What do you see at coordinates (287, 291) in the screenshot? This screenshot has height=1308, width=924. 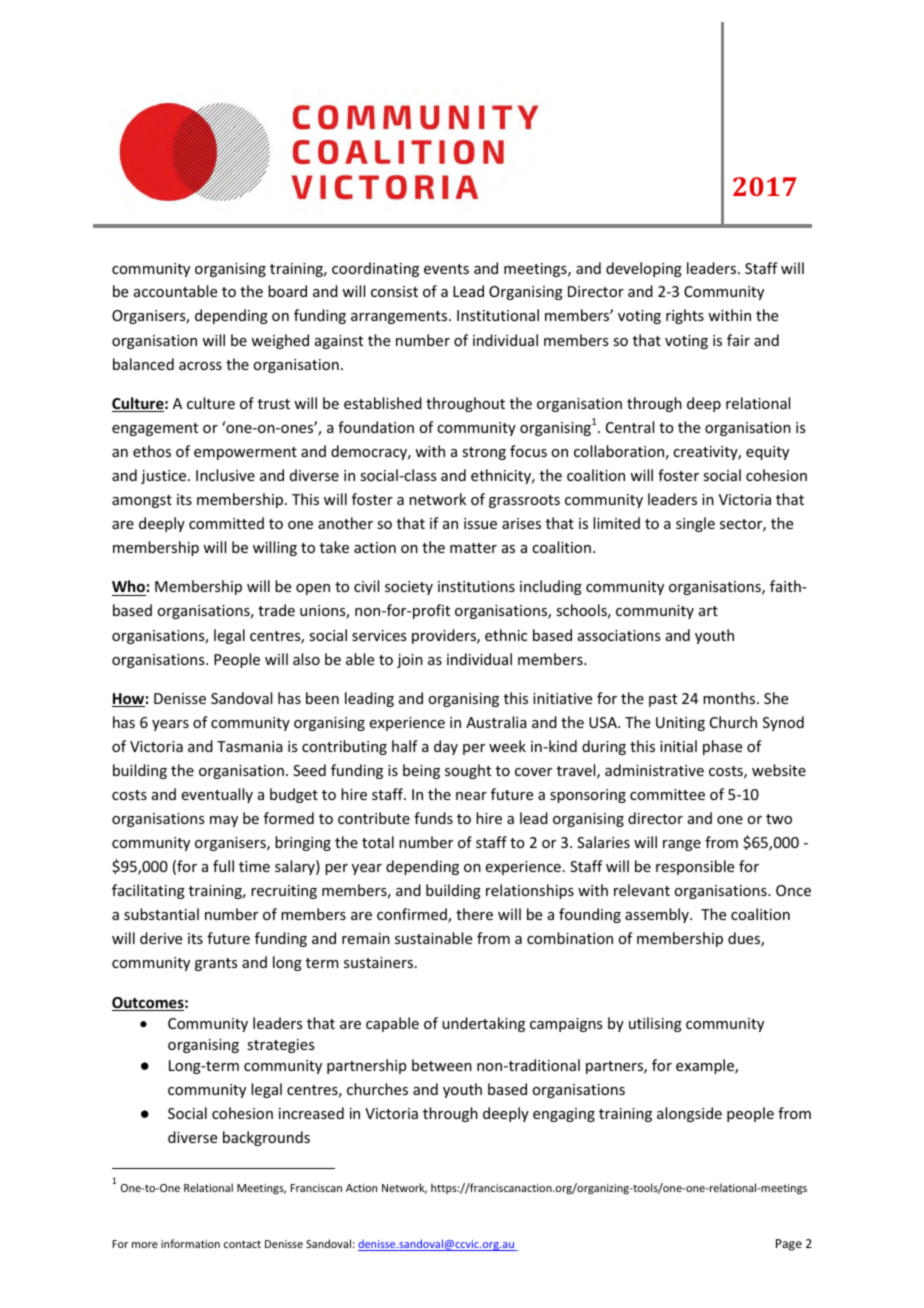 I see `board` at bounding box center [287, 291].
